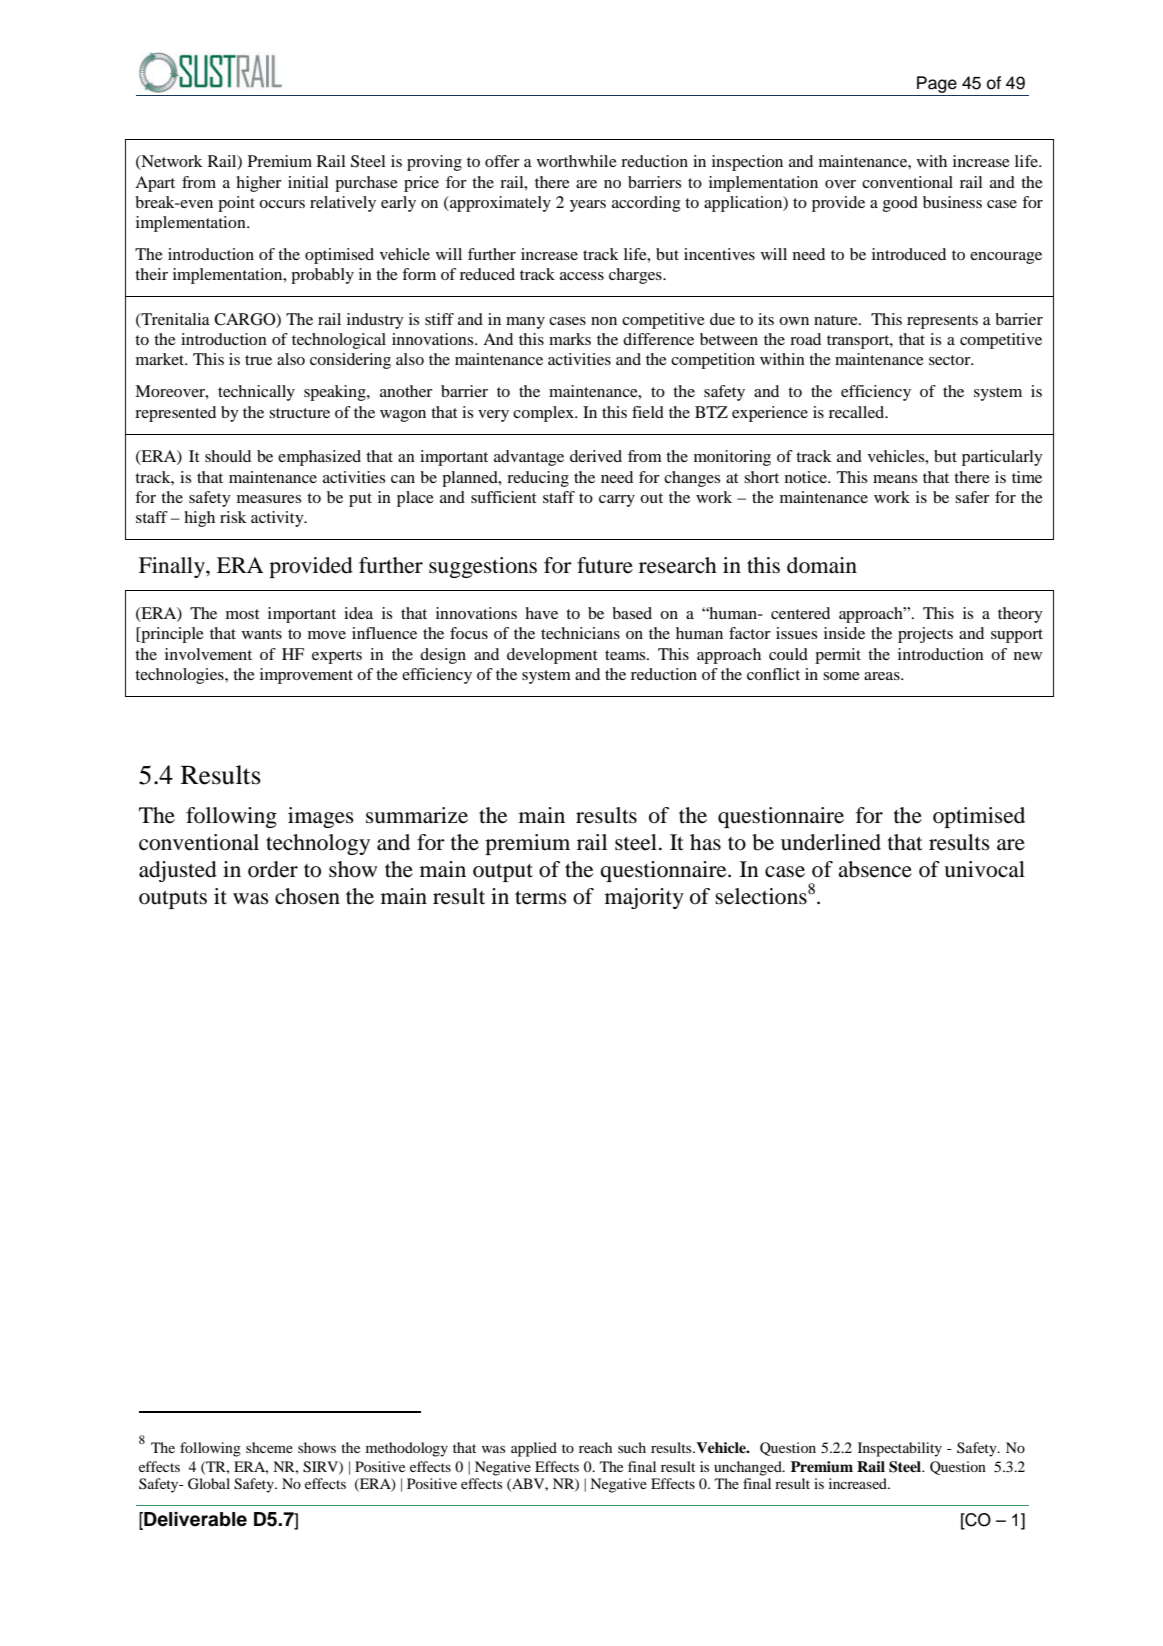  What do you see at coordinates (194, 1520) in the screenshot?
I see `Deliverable` at bounding box center [194, 1520].
